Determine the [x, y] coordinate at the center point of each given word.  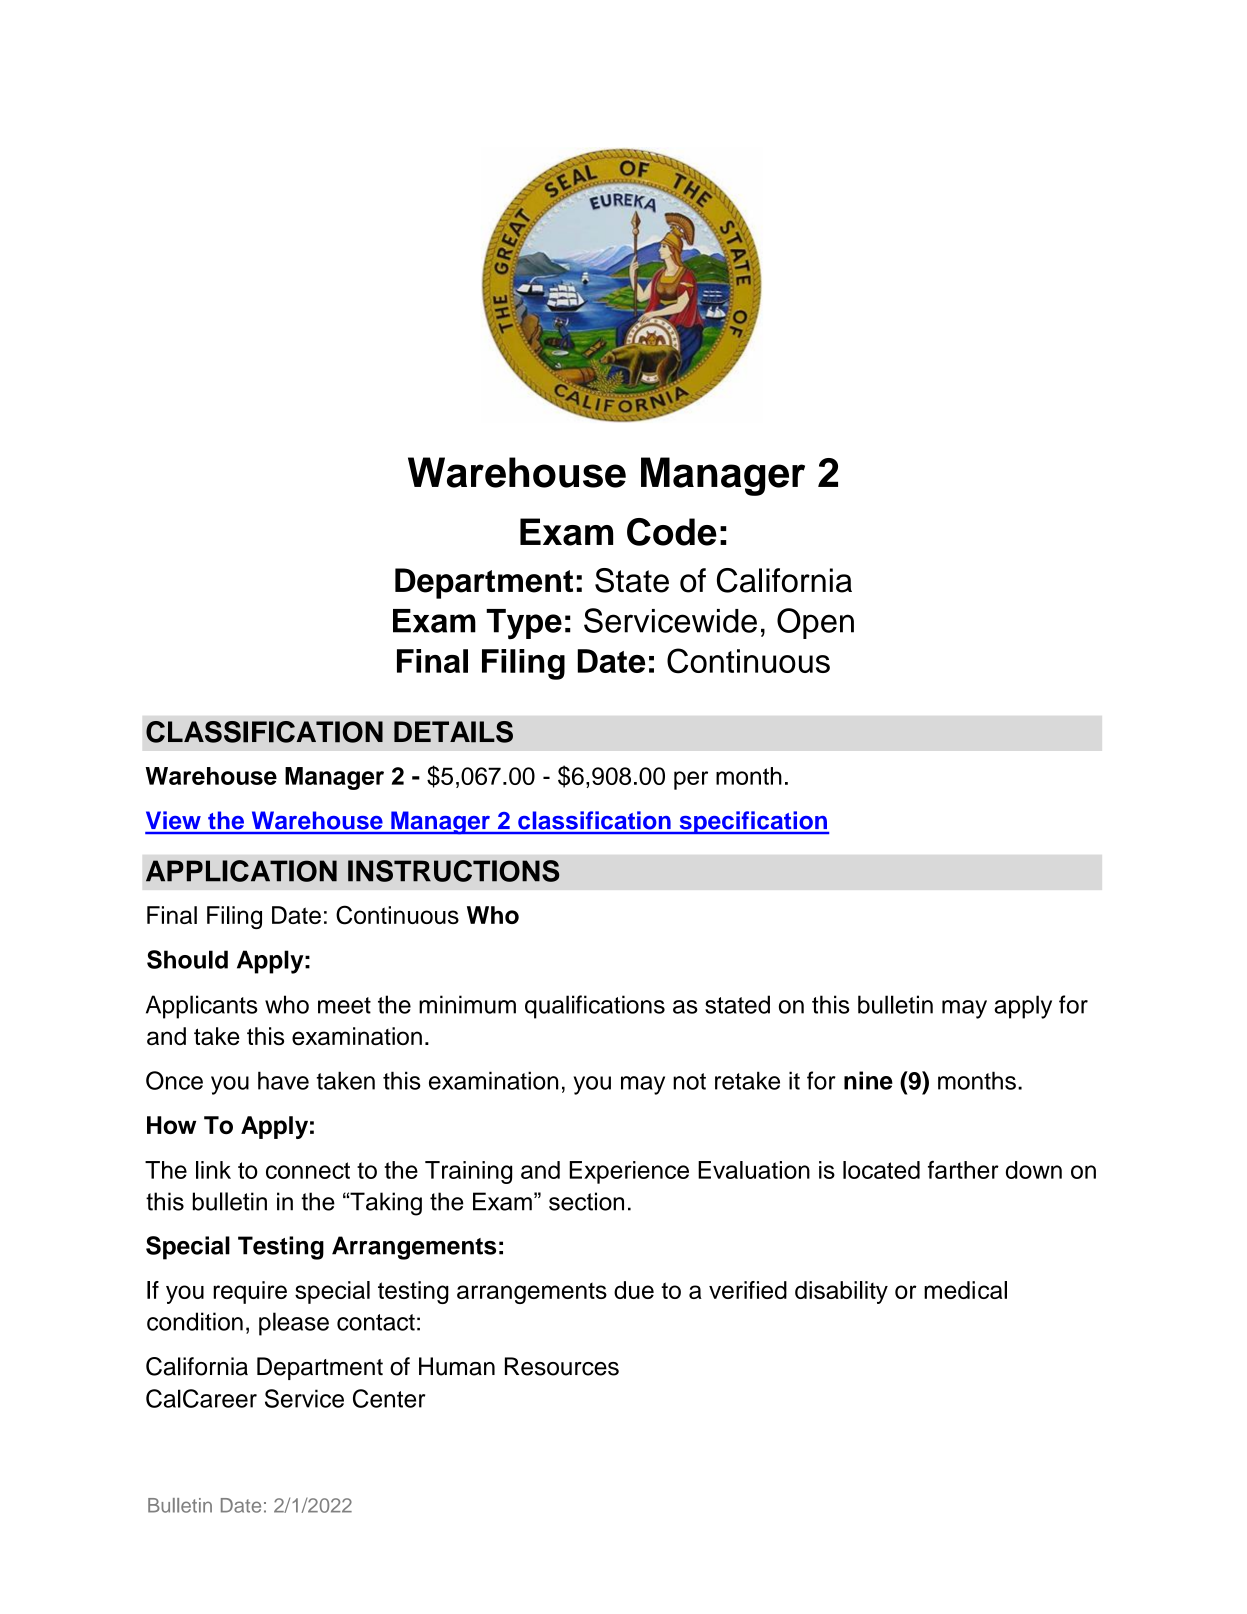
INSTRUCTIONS [454, 871]
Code [672, 532]
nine [868, 1080]
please [294, 1324]
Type [524, 624]
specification [753, 822]
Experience [629, 1172]
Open [815, 623]
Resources [562, 1366]
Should [187, 959]
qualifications [595, 1007]
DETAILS [453, 732]
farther [963, 1170]
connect [308, 1170]
